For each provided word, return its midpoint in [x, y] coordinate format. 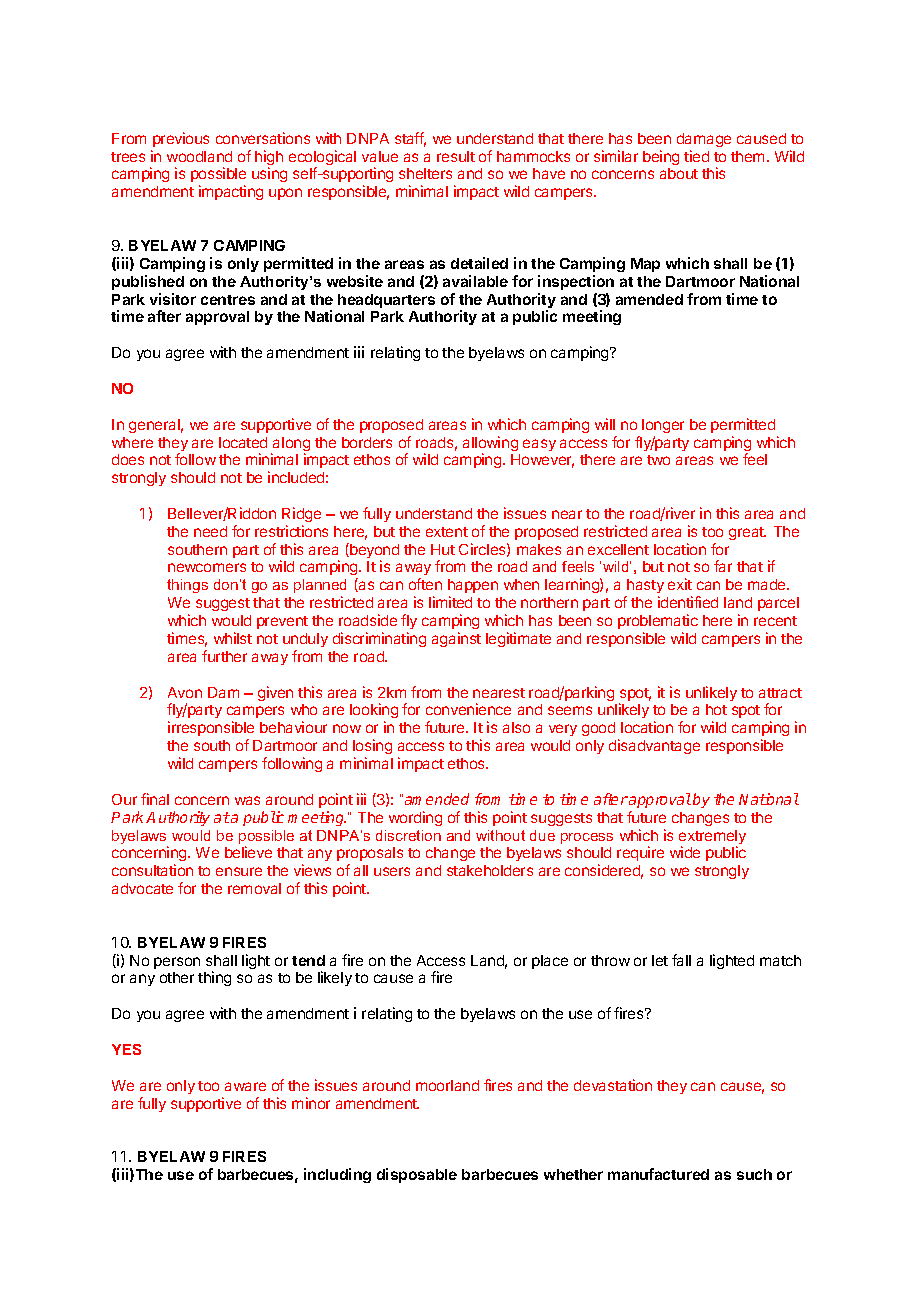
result [456, 156]
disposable [417, 1175]
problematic [658, 621]
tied [696, 156]
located [243, 442]
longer [663, 426]
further [224, 656]
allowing [490, 445]
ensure [239, 871]
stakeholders [490, 870]
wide [685, 852]
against [456, 639]
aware [245, 1086]
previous [181, 139]
